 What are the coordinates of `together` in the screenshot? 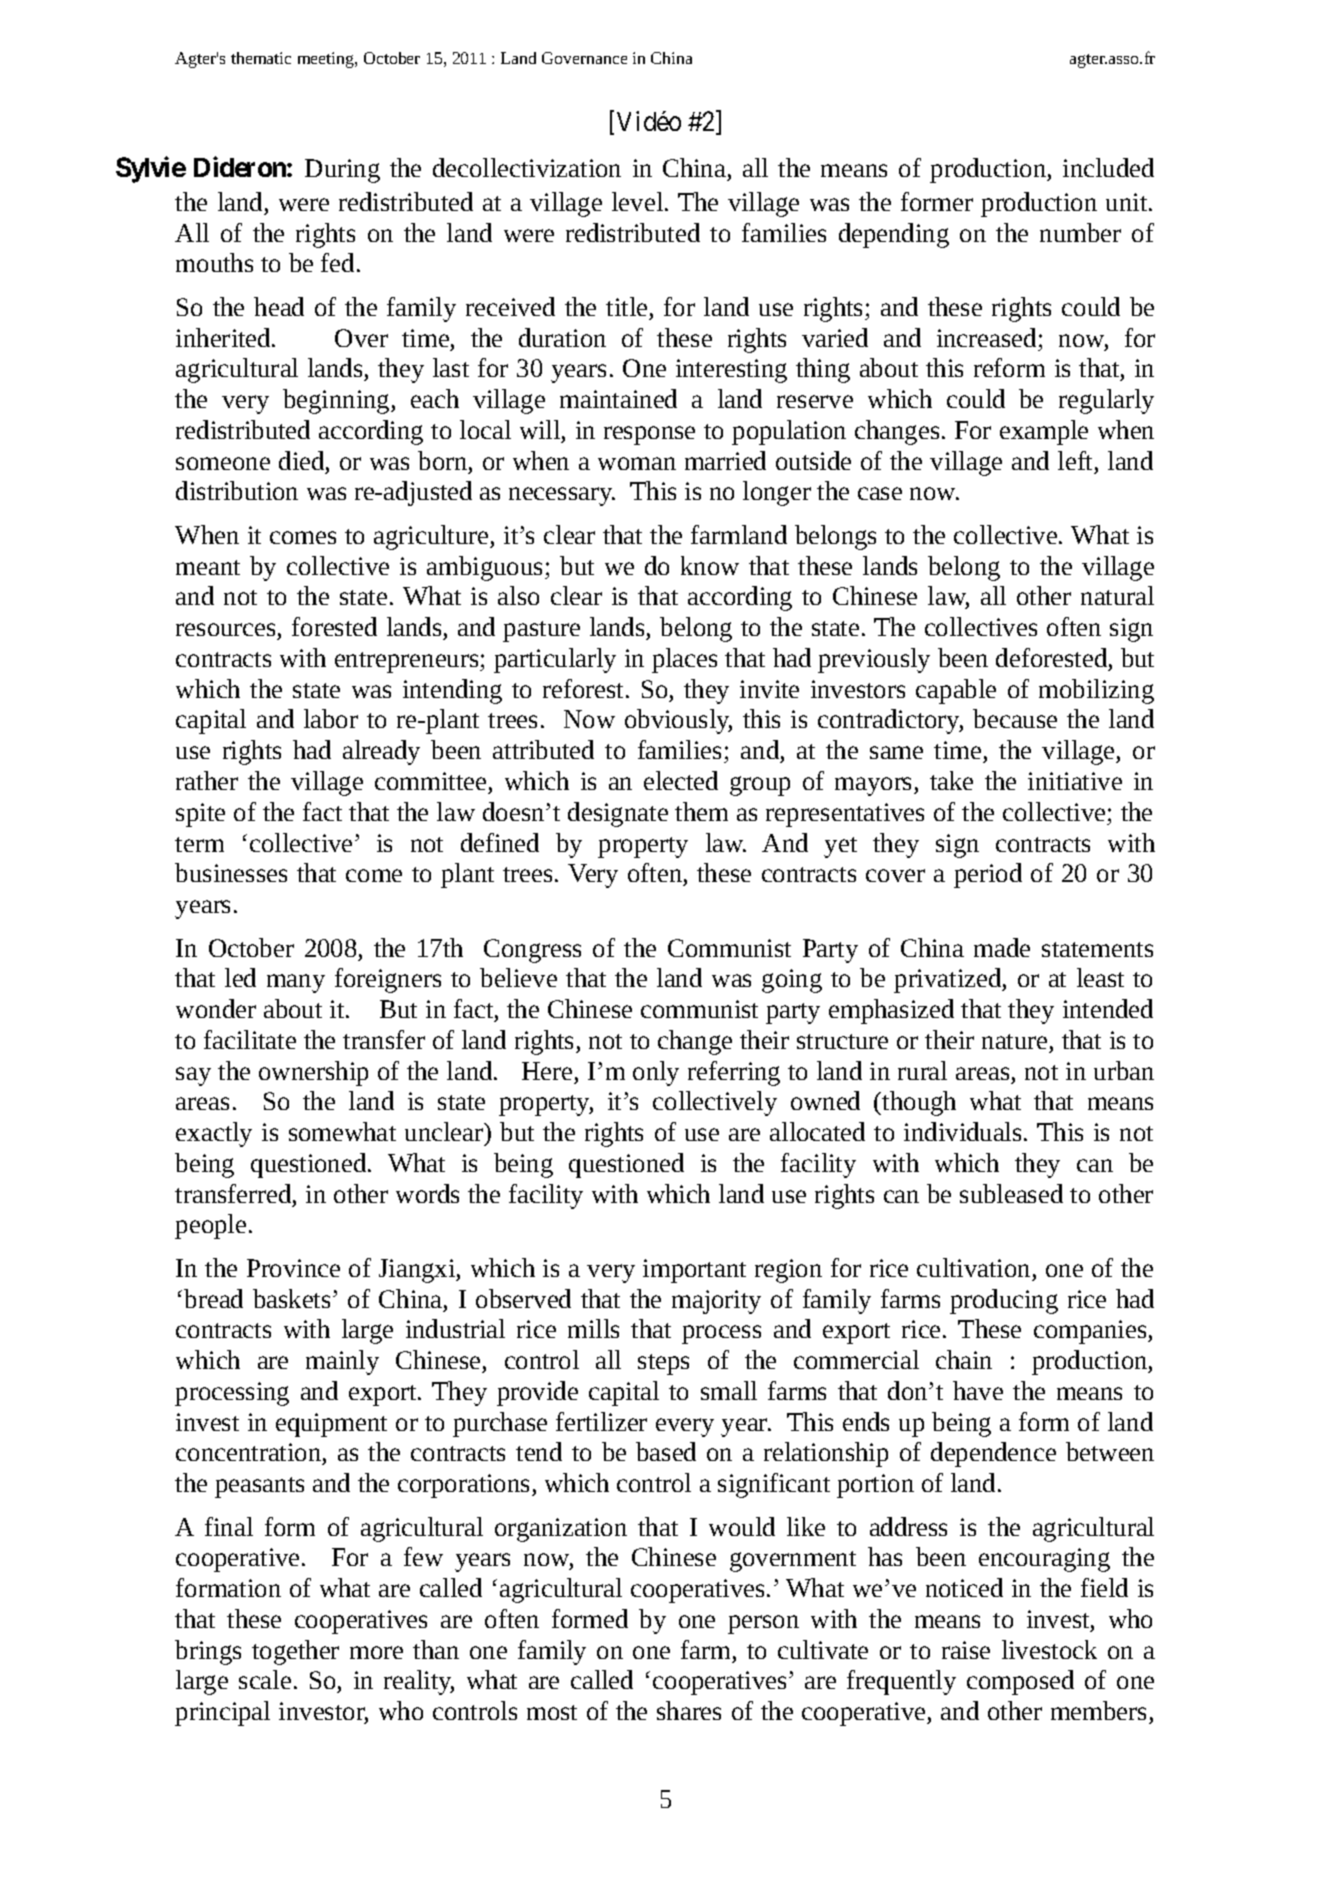 It's located at (295, 1652).
